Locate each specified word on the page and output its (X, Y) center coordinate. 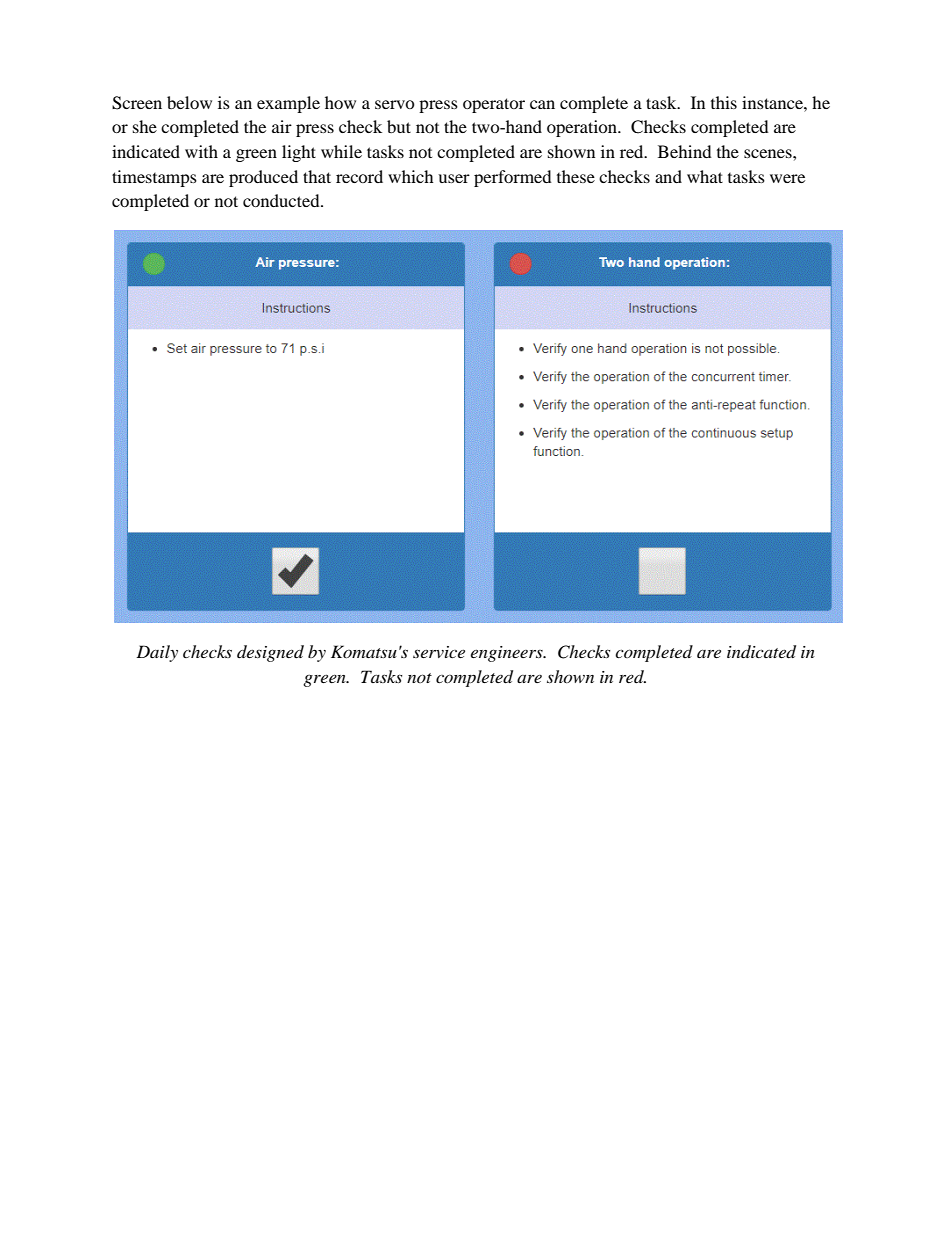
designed (270, 653)
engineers (508, 654)
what (705, 176)
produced (263, 178)
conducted (282, 200)
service (439, 652)
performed (513, 178)
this (724, 102)
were (787, 178)
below (189, 102)
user (454, 178)
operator (494, 105)
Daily (157, 653)
